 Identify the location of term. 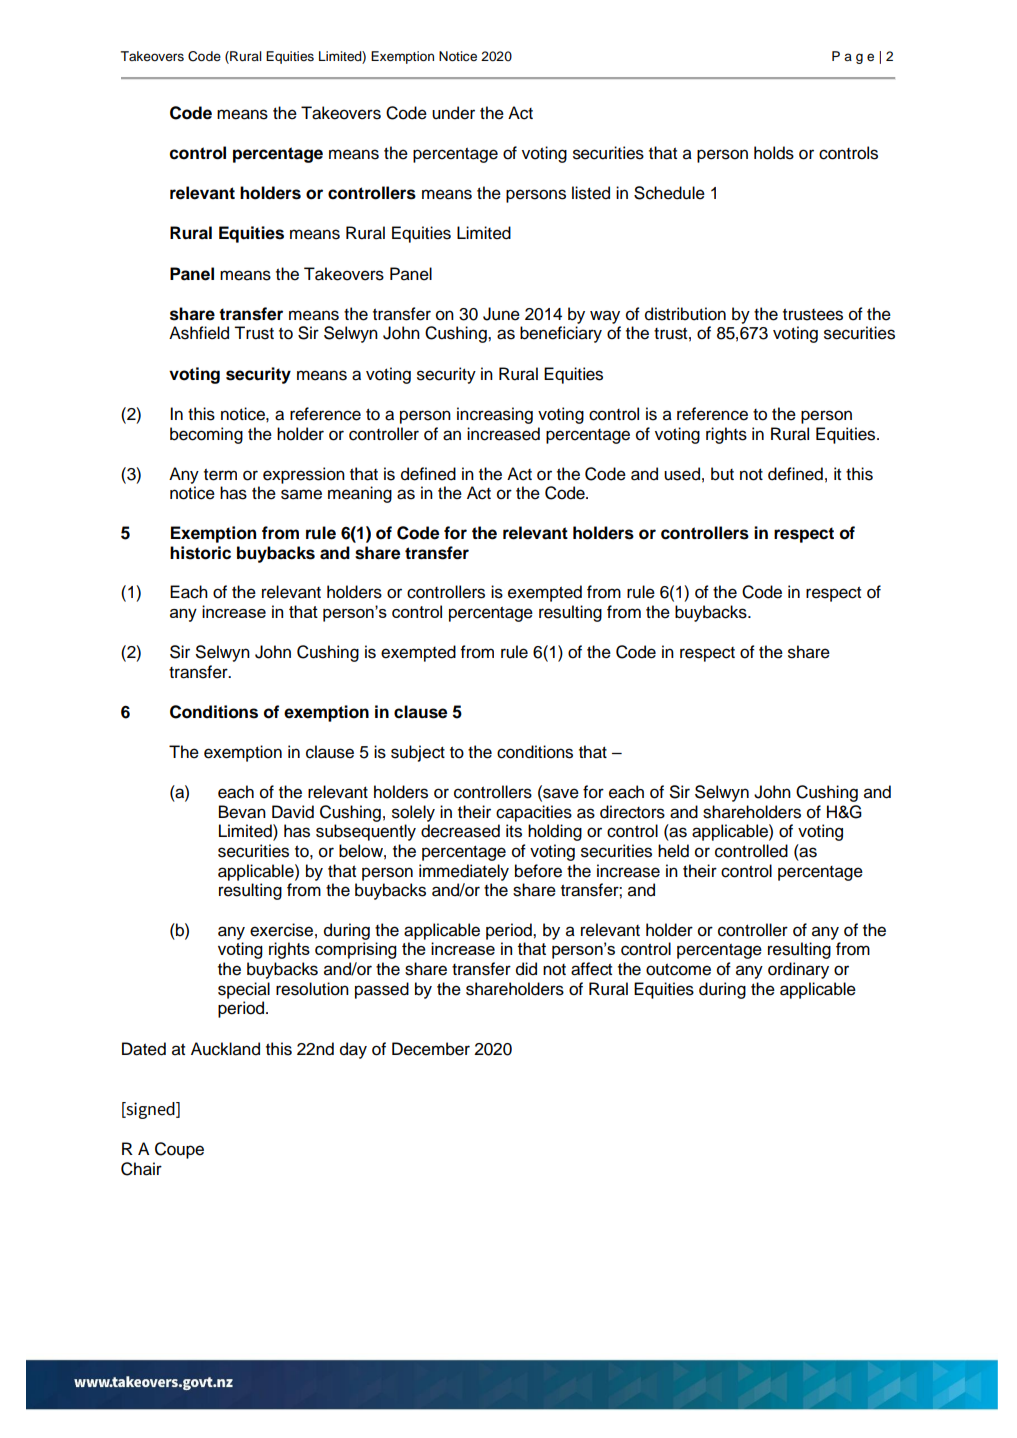
(220, 474).
